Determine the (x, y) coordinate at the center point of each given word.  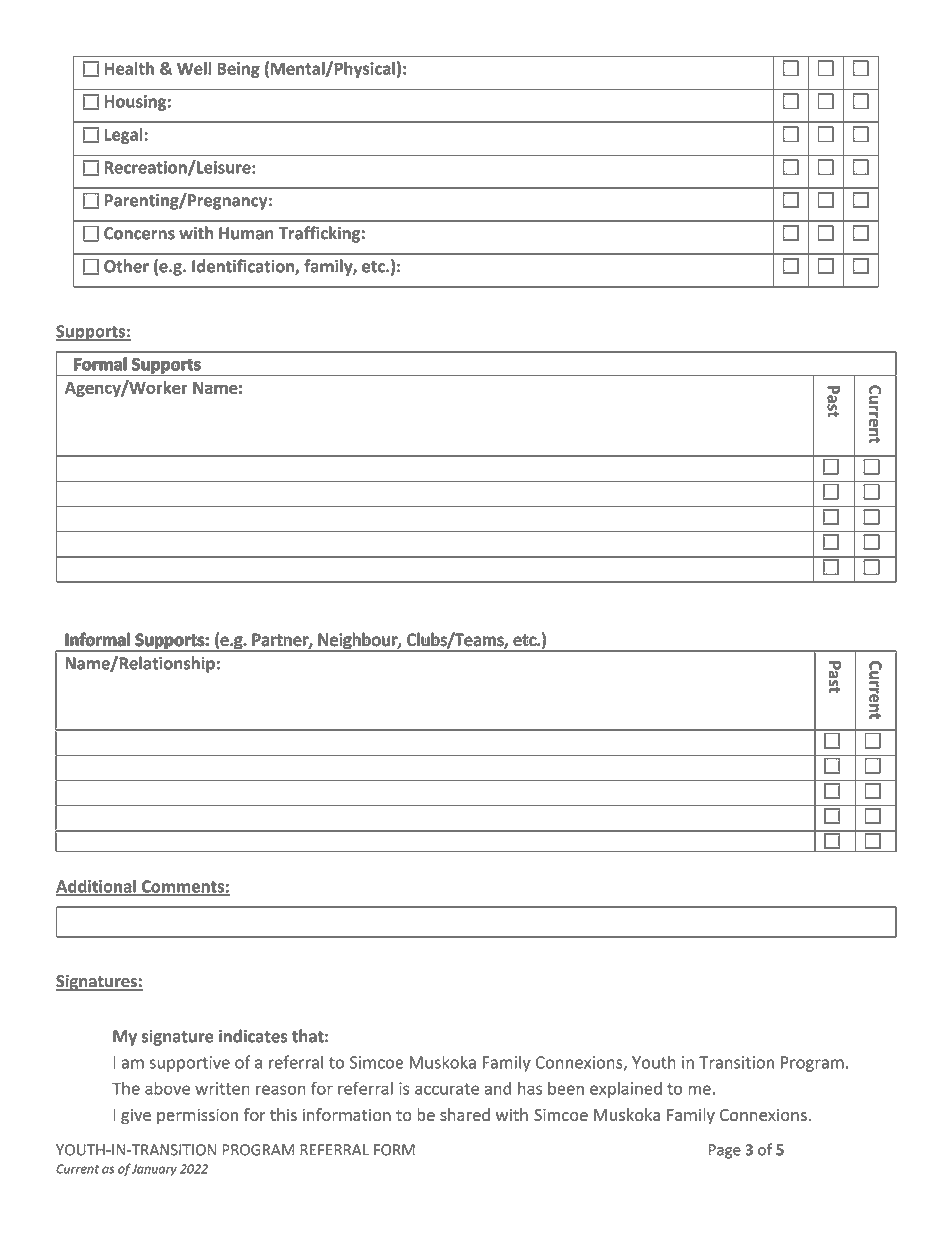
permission (197, 1116)
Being (238, 70)
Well (194, 68)
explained (626, 1089)
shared (465, 1114)
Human (246, 233)
